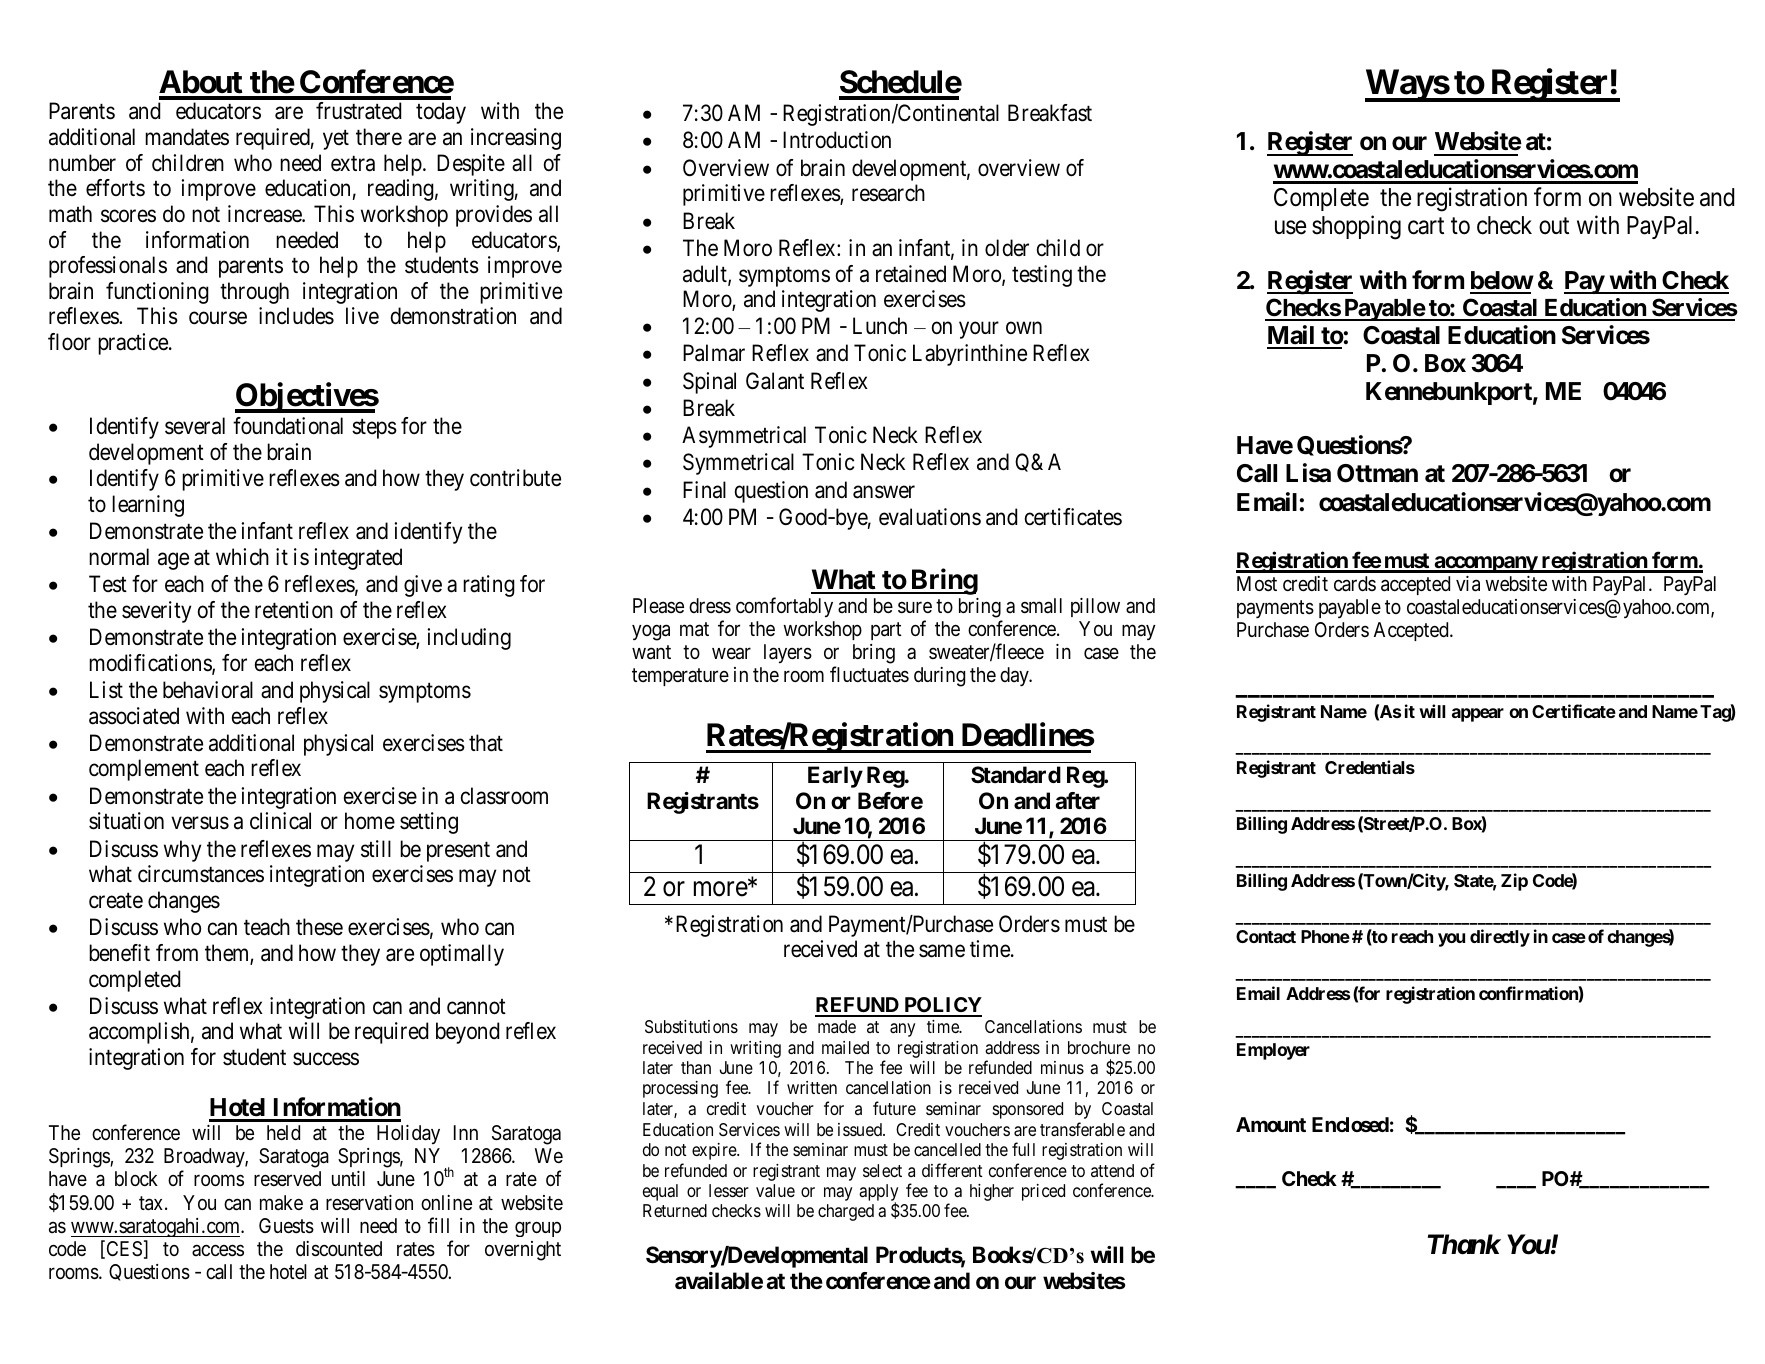 This page has height=1364, width=1765. I want to click on Guests, so click(286, 1226).
